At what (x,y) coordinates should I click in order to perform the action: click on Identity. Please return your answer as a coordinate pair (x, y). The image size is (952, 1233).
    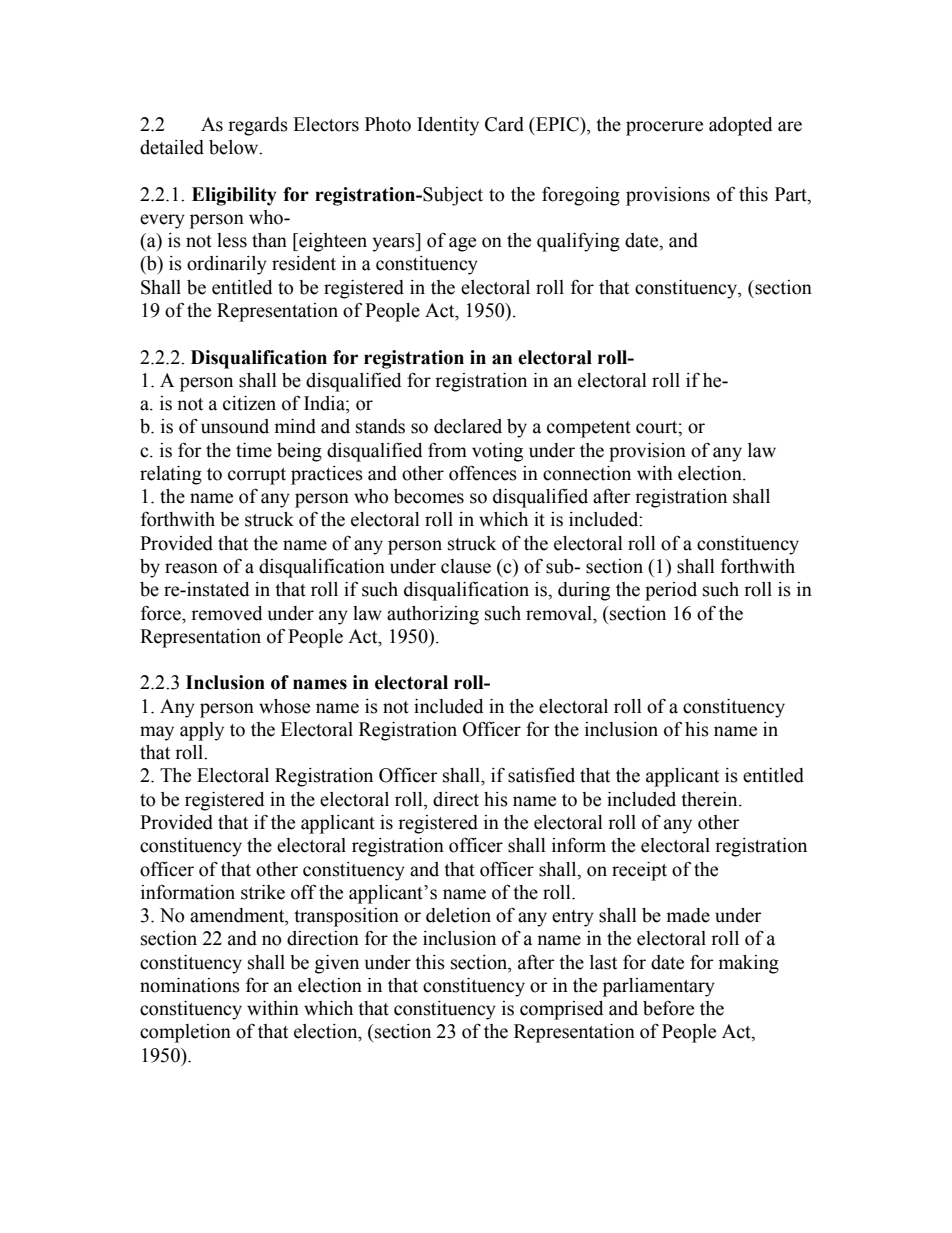
    Looking at the image, I should click on (448, 126).
